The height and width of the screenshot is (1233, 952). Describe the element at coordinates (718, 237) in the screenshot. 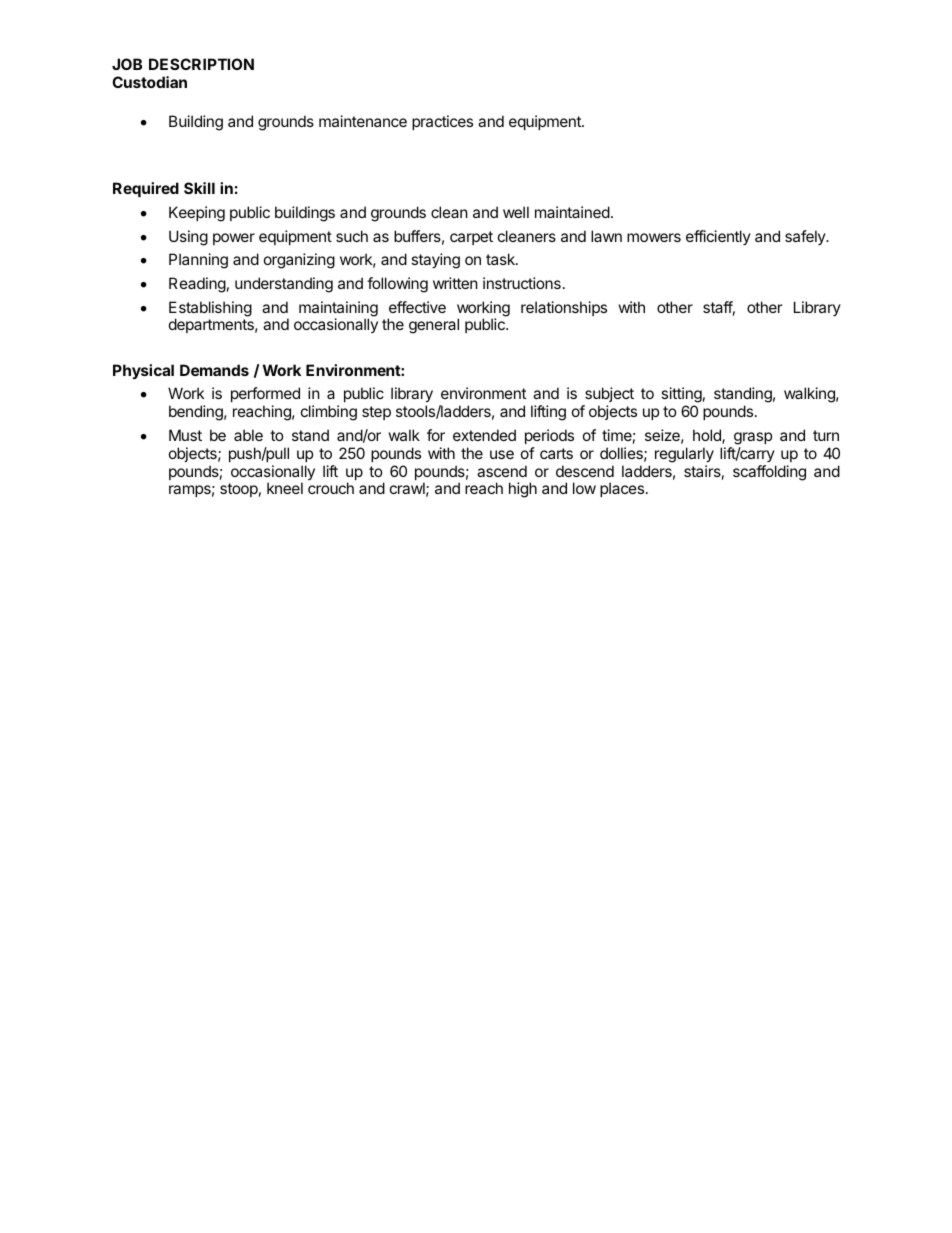

I see `efficiently` at that location.
